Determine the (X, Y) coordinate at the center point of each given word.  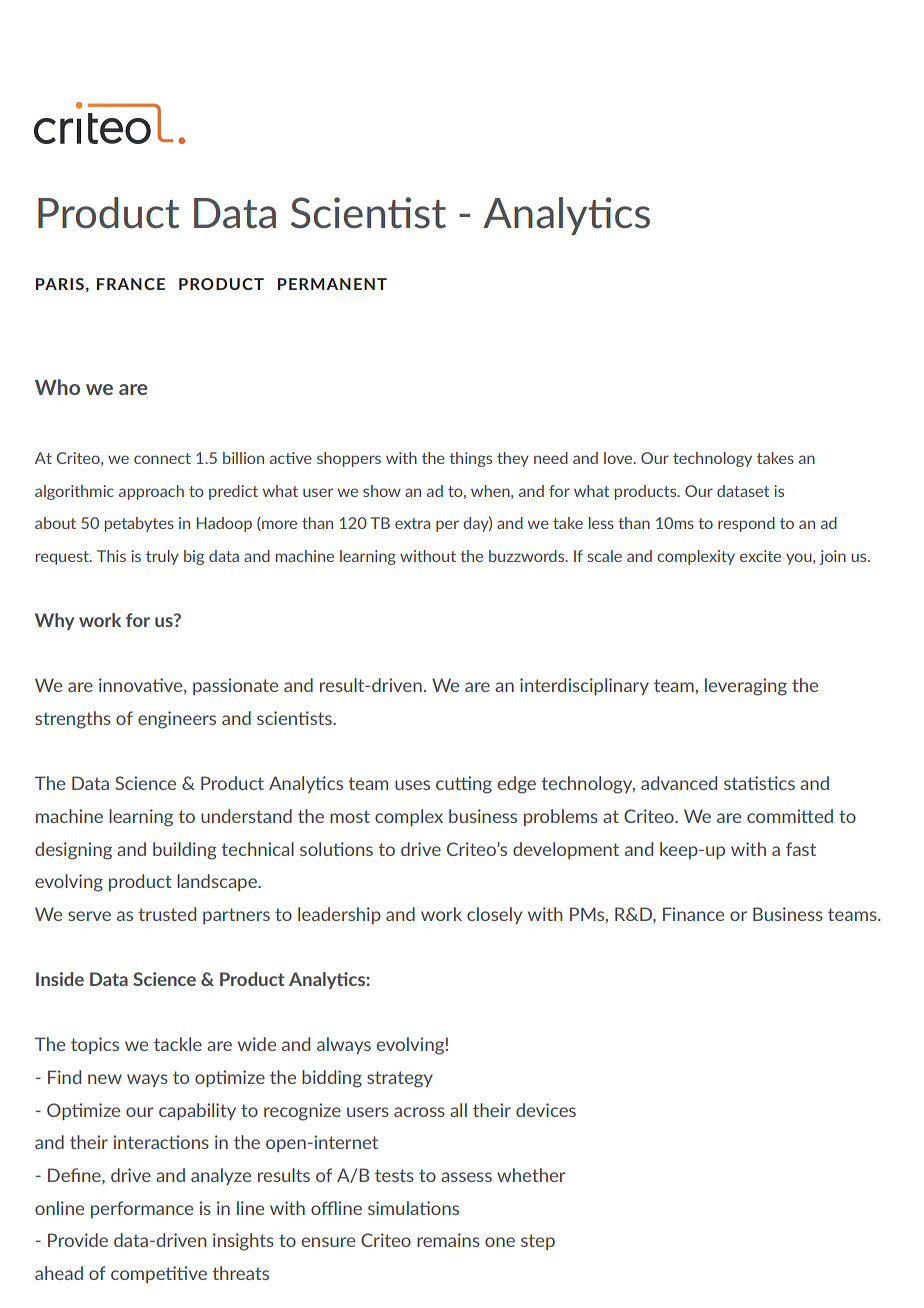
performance (142, 1209)
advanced (679, 783)
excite (760, 556)
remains (448, 1240)
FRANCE (131, 284)
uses (412, 785)
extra (412, 523)
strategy (400, 1079)
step (538, 1242)
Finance (693, 914)
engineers (177, 720)
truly (162, 557)
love (619, 458)
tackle (178, 1044)
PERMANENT (332, 284)
